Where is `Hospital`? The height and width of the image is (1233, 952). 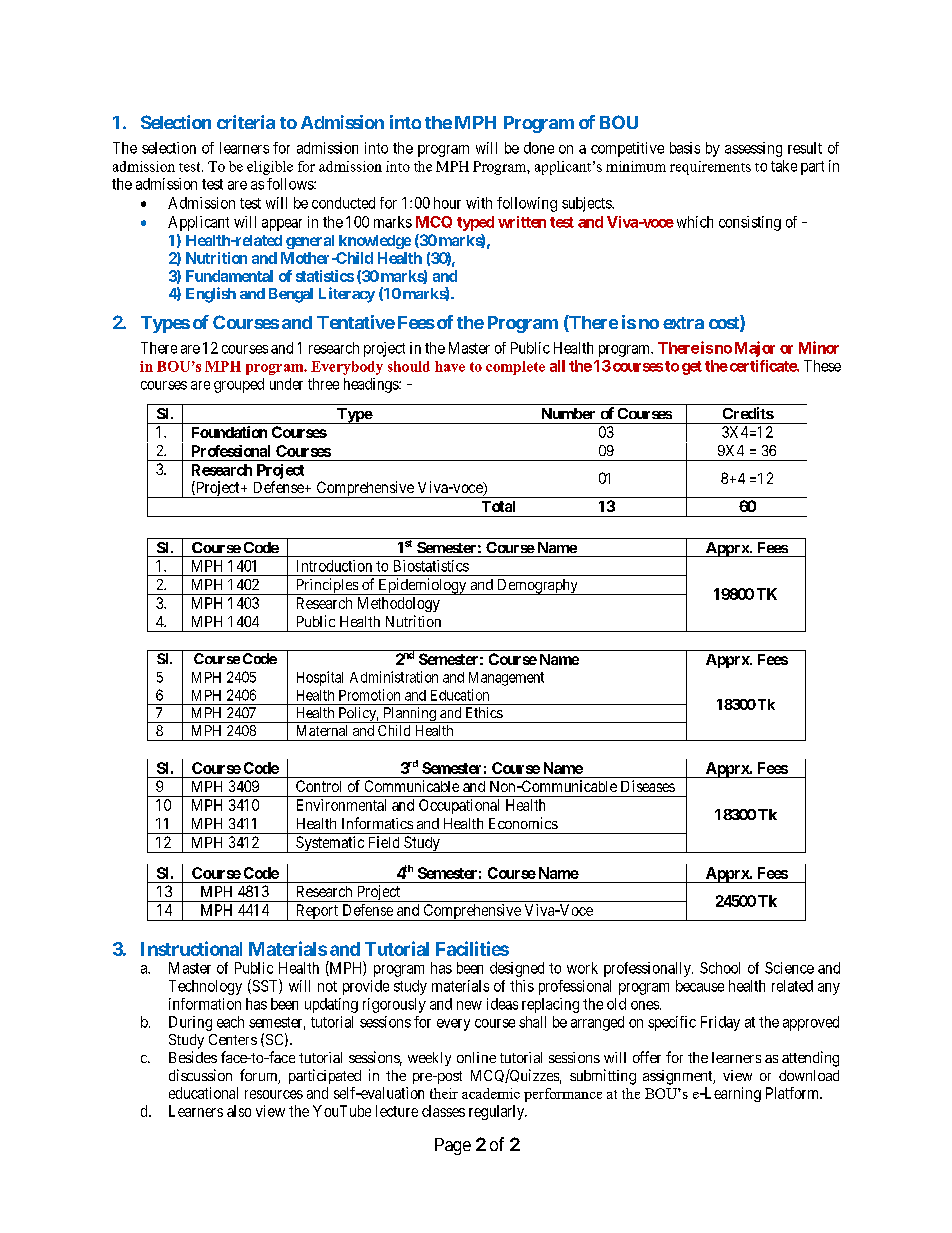
Hospital is located at coordinates (320, 678).
